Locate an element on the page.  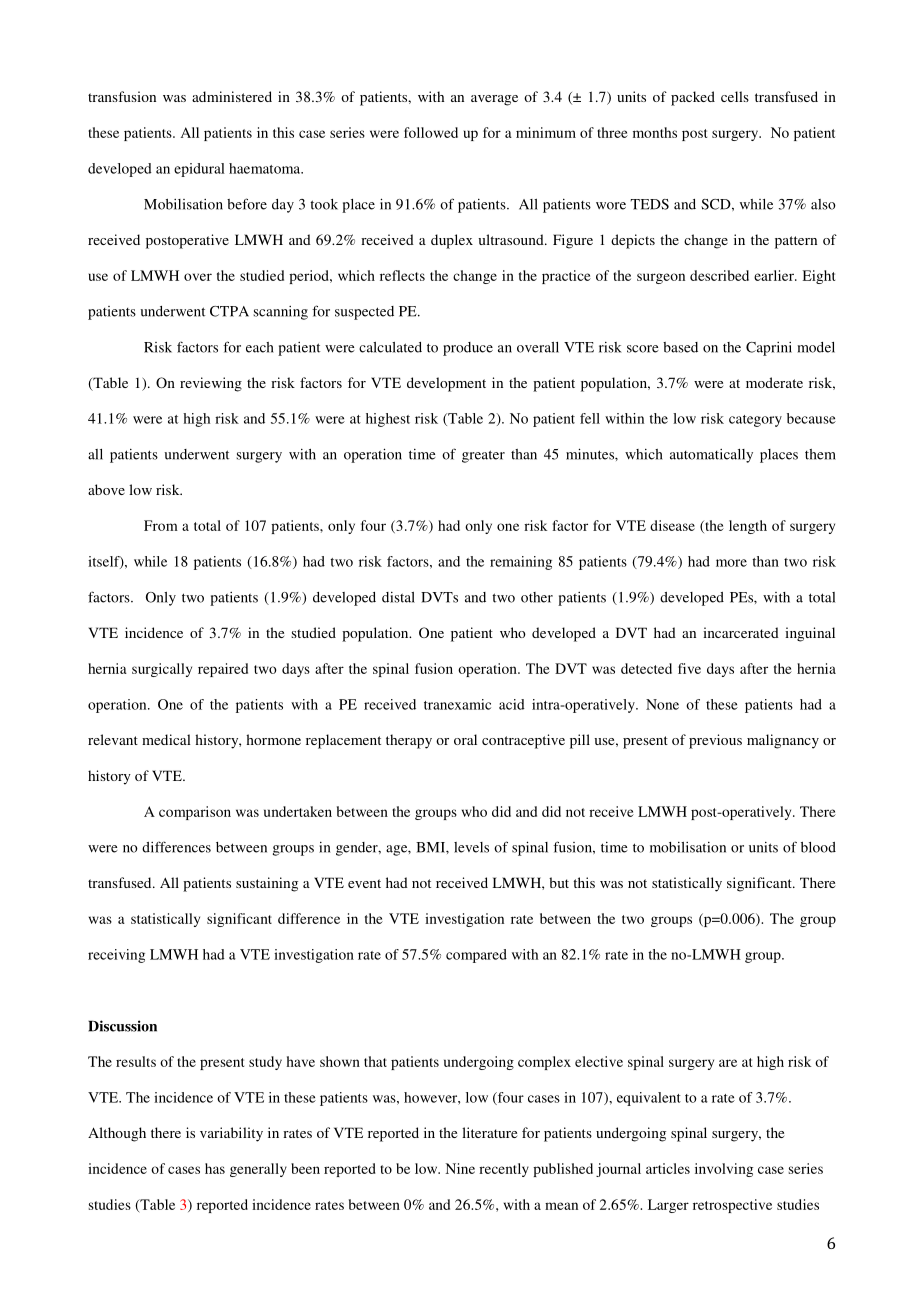
has is located at coordinates (215, 1168).
